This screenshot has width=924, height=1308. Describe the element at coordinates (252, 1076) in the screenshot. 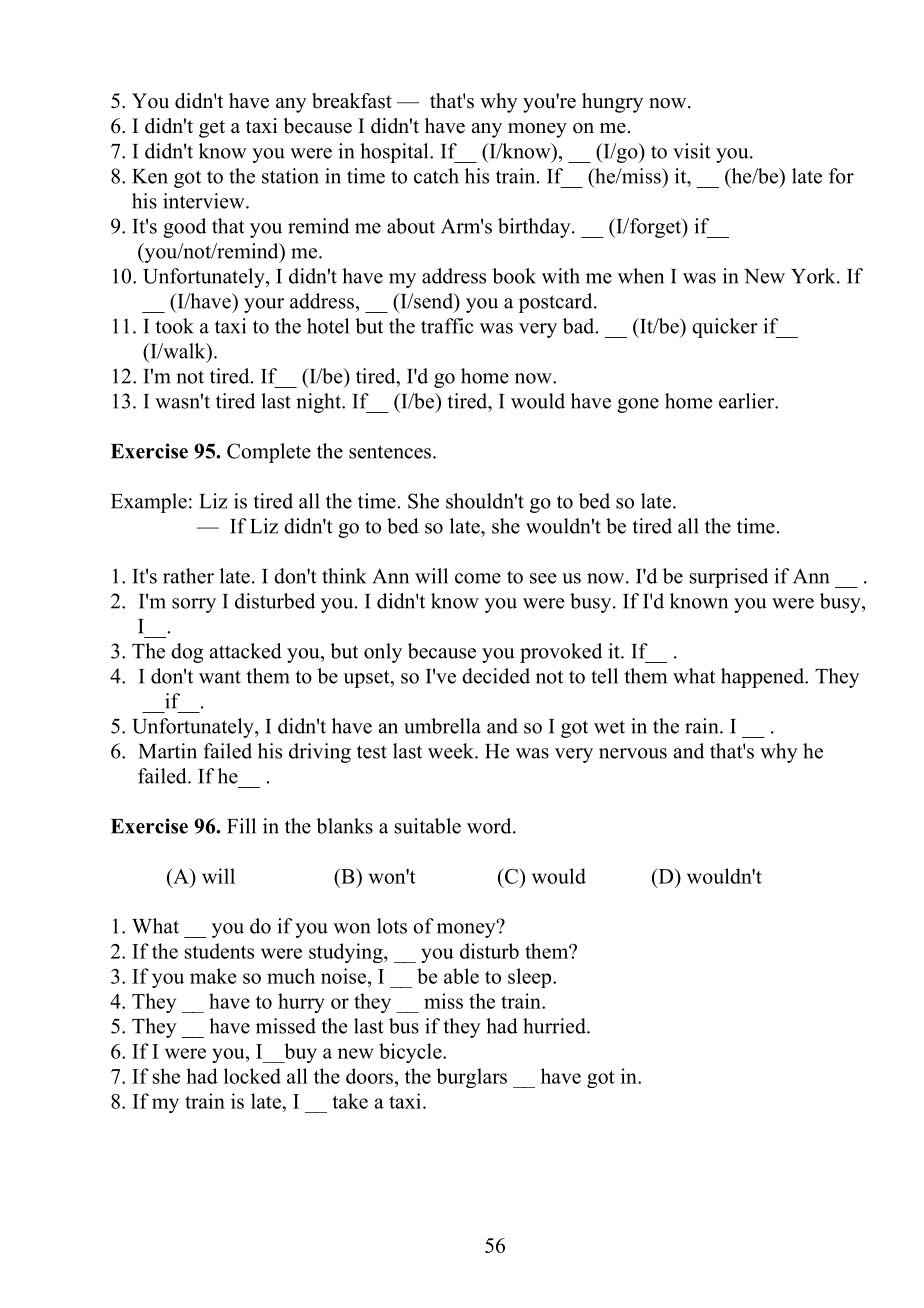

I see `locked` at that location.
